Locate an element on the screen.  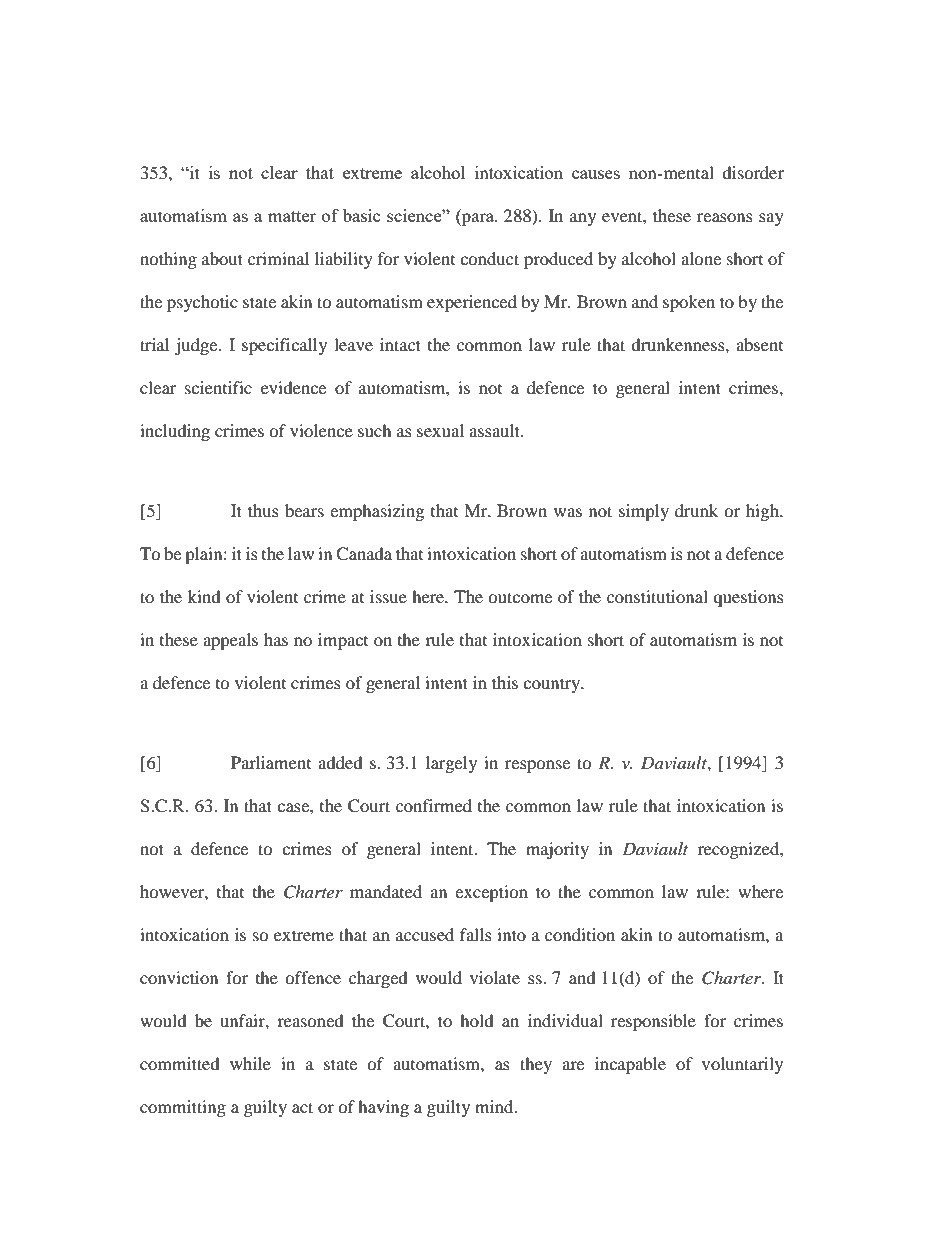
Parliament is located at coordinates (271, 762).
